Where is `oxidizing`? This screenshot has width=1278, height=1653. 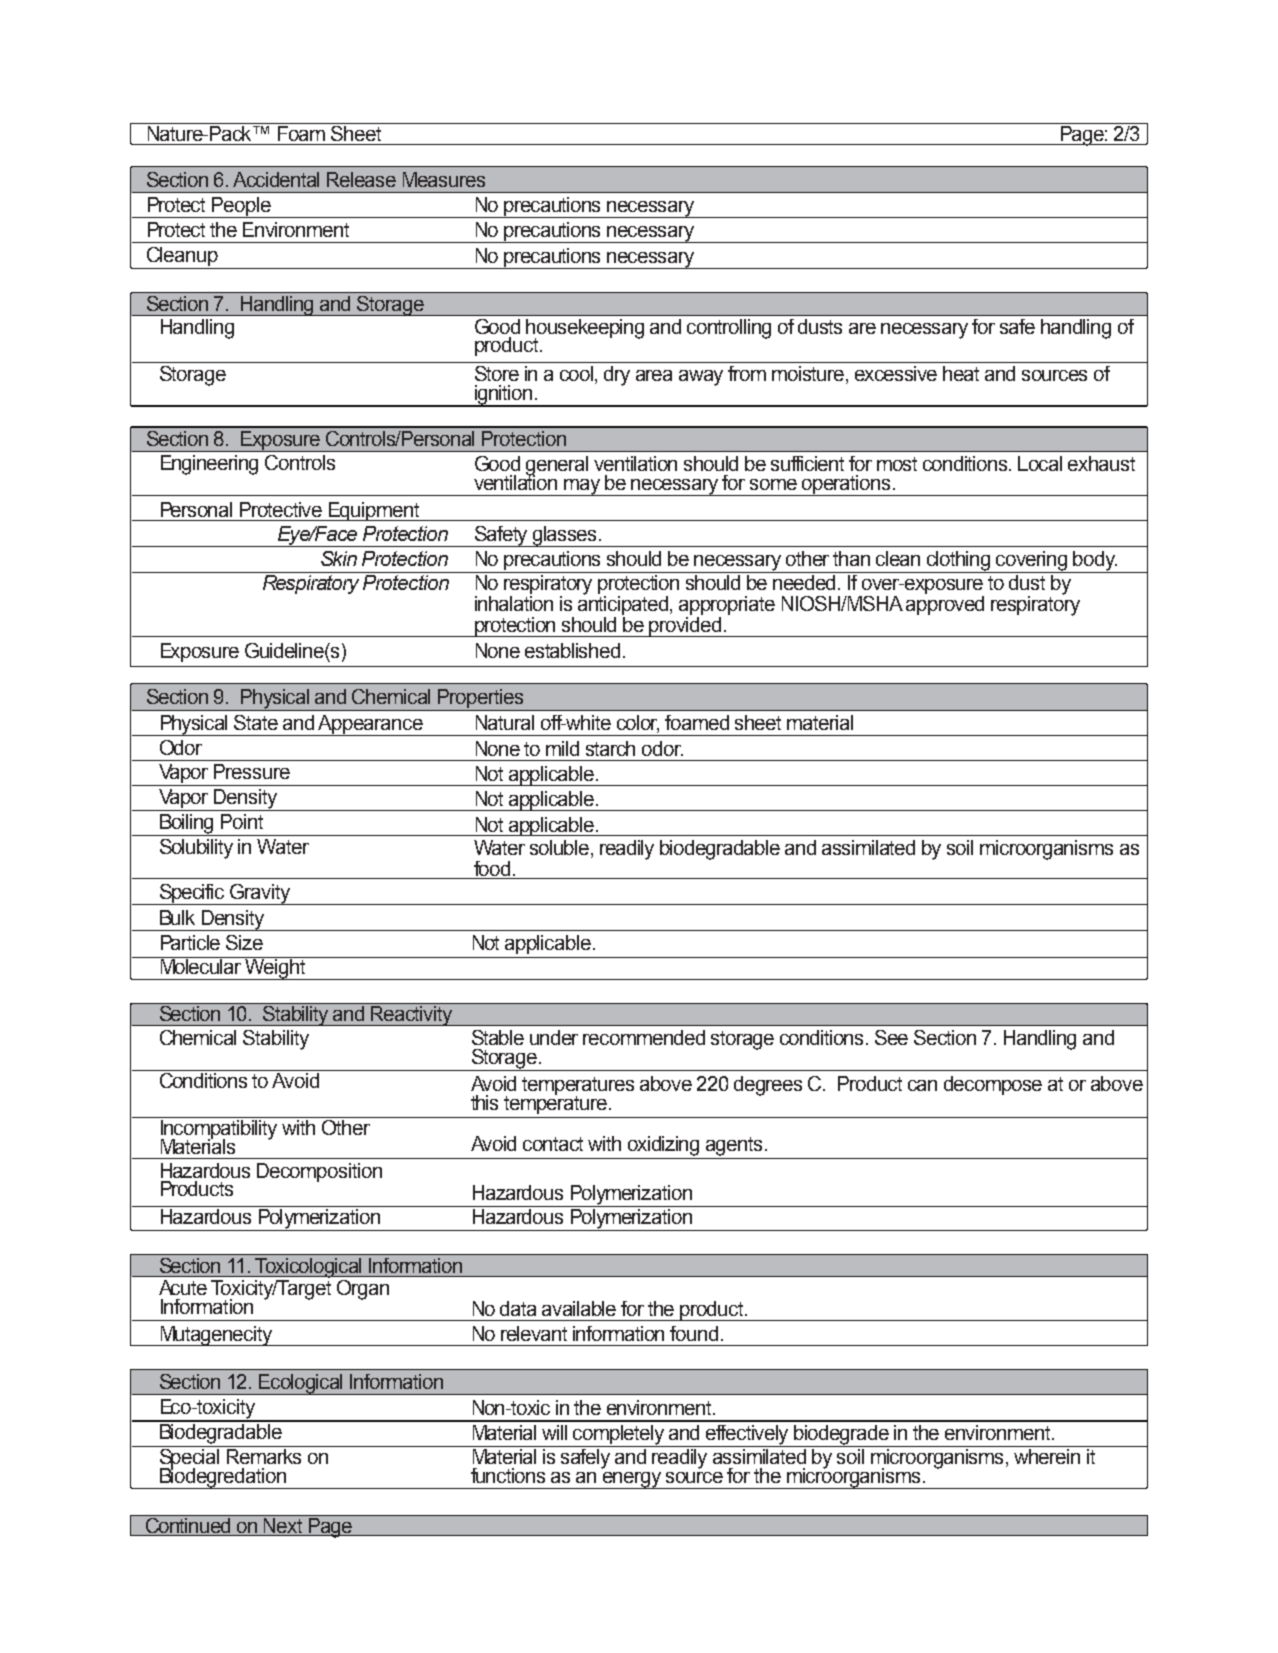 oxidizing is located at coordinates (663, 1146).
